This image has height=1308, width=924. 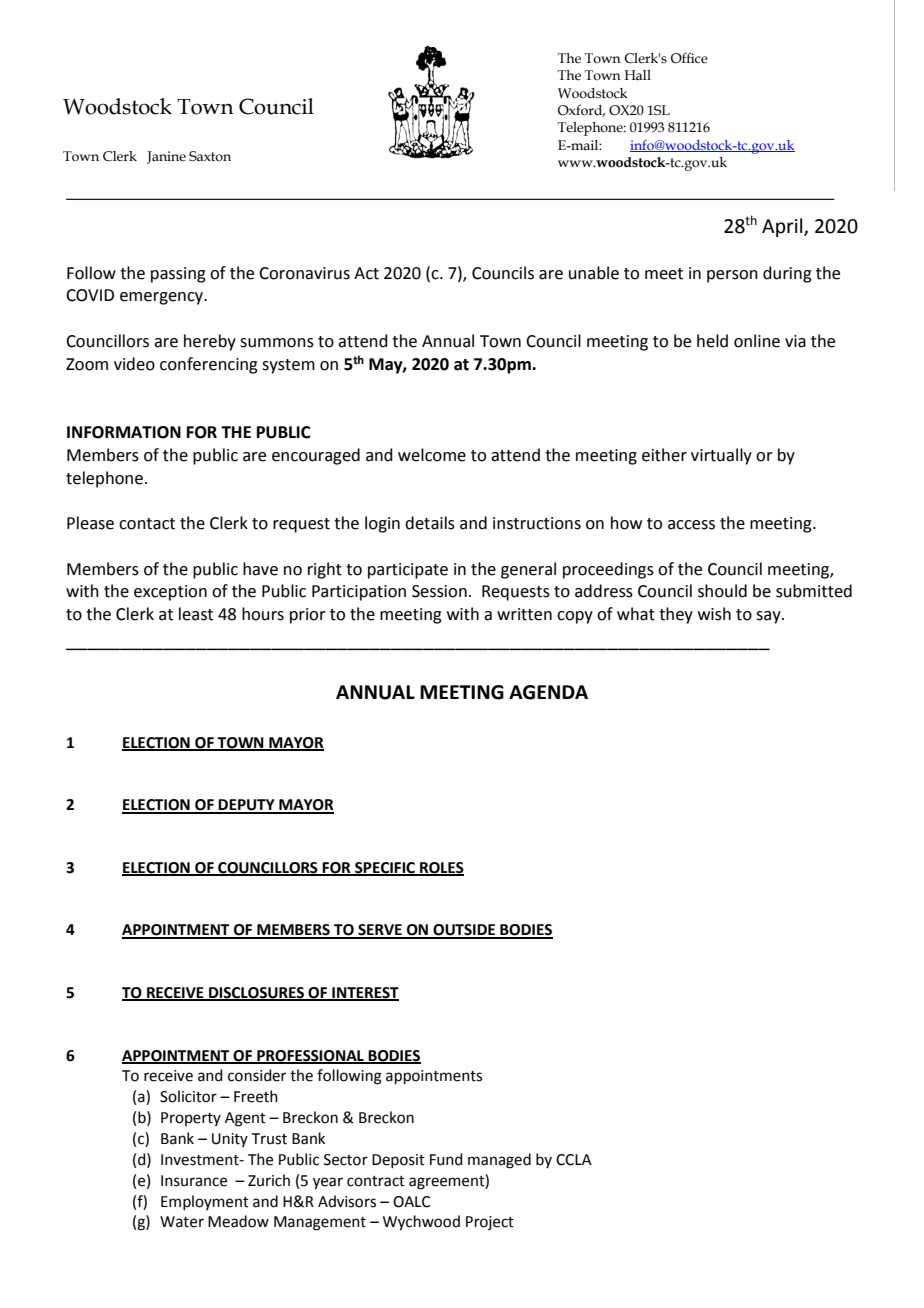 I want to click on Hall, so click(x=638, y=75).
